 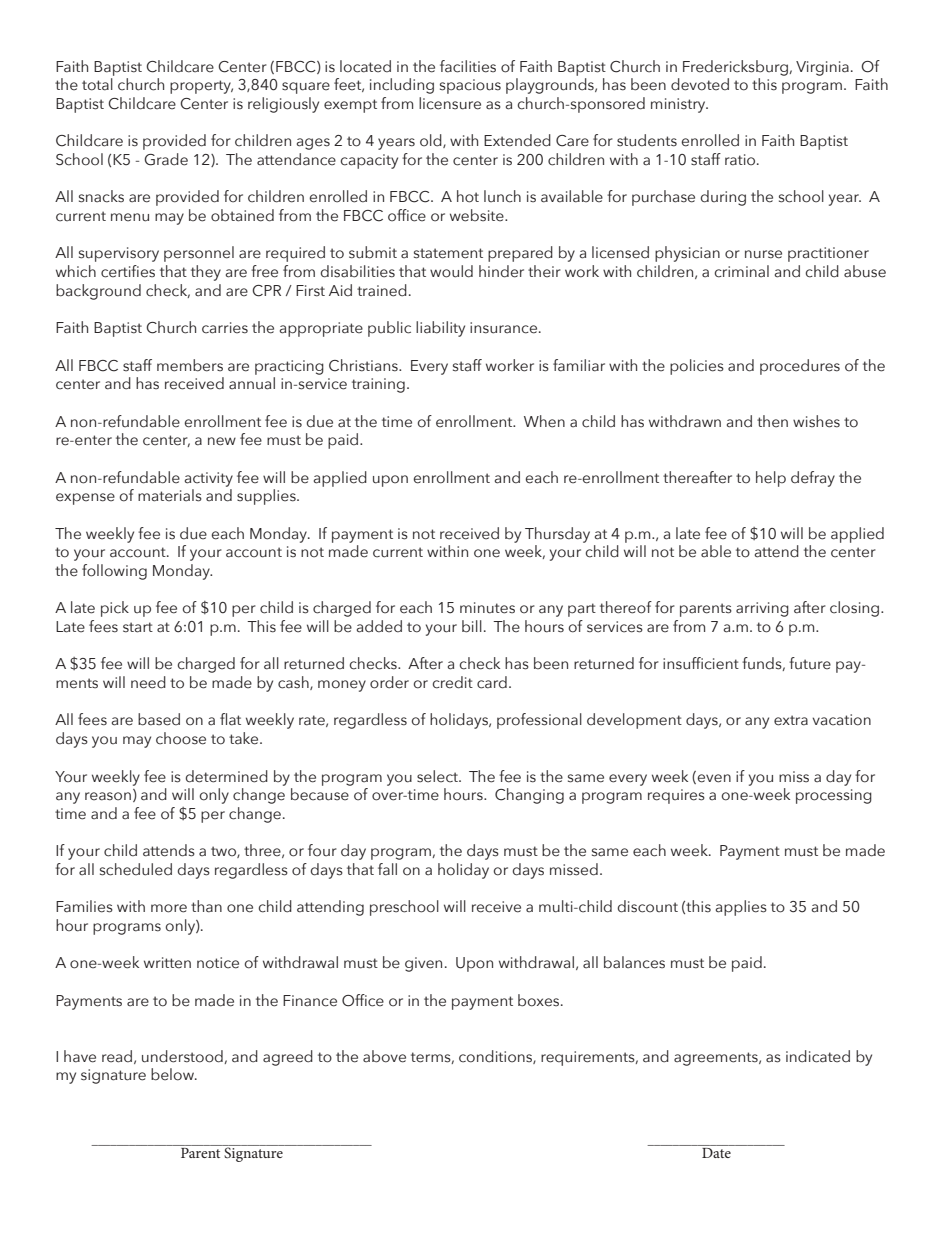 What do you see at coordinates (138, 627) in the screenshot?
I see `start` at bounding box center [138, 627].
